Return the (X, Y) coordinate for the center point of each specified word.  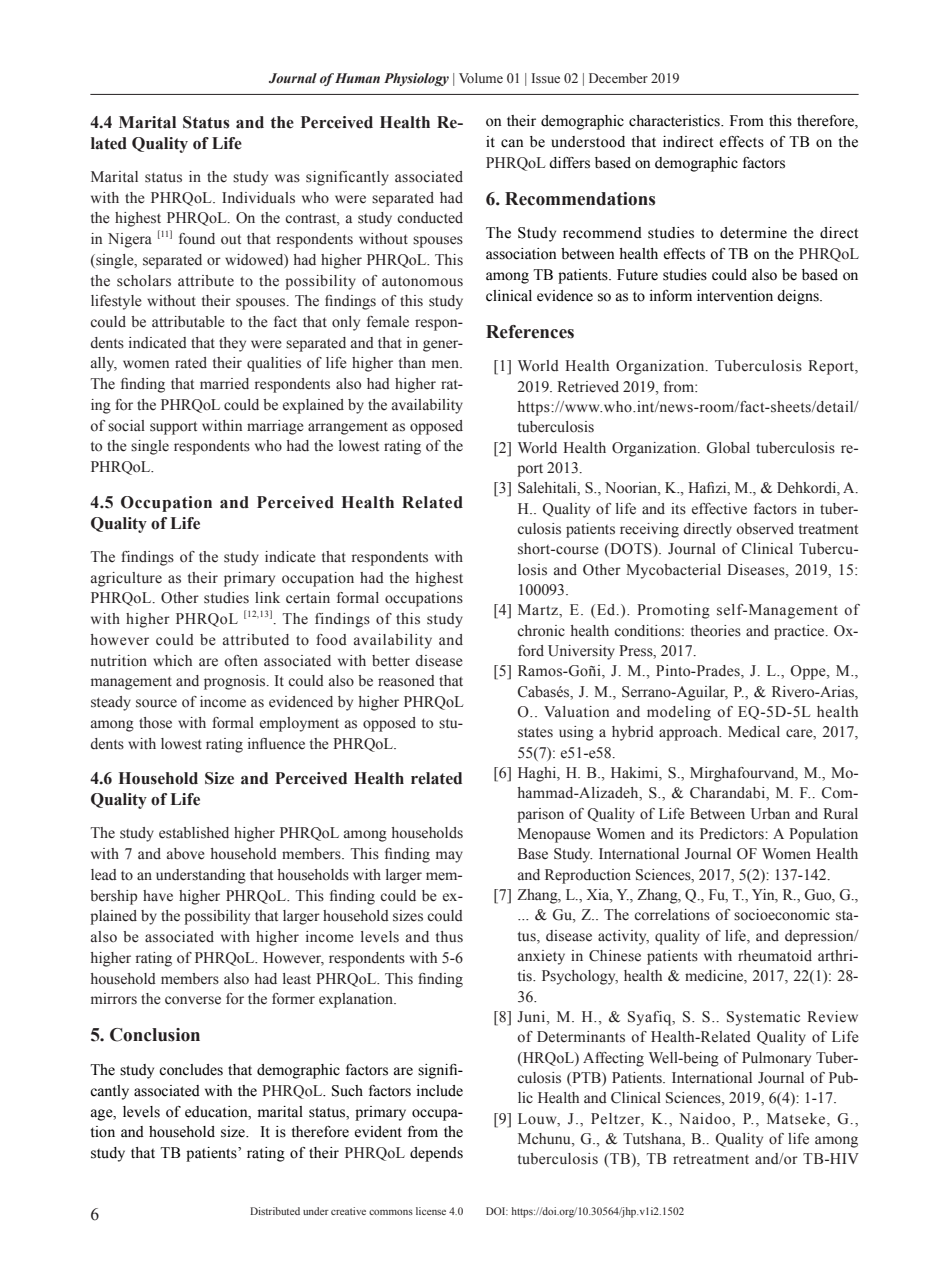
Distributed (275, 1211)
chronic (541, 631)
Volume (481, 78)
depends (436, 1154)
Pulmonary (776, 1059)
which (172, 660)
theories (716, 631)
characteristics (675, 121)
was (287, 178)
